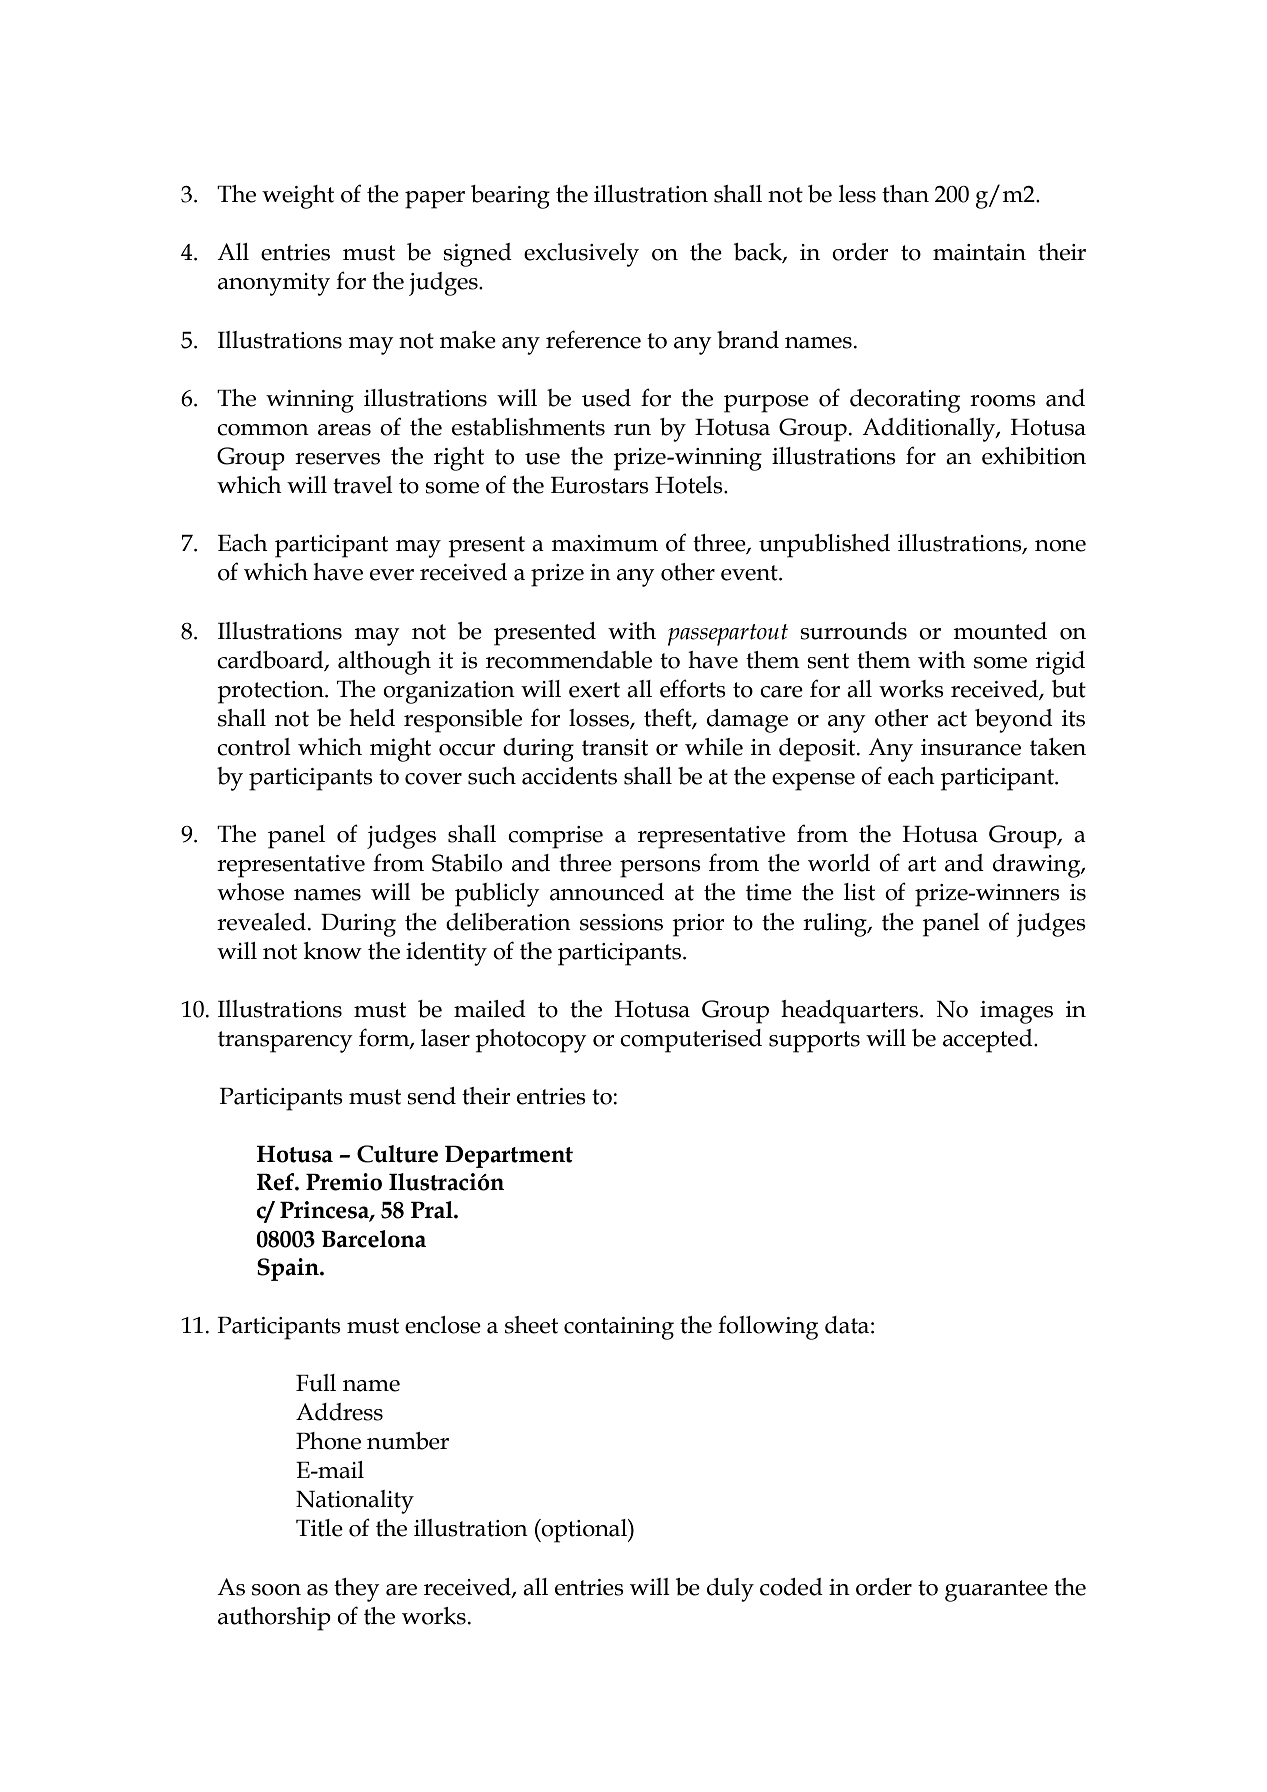 Image resolution: width=1267 pixels, height=1792 pixels. What do you see at coordinates (397, 1154) in the screenshot?
I see `Culture` at bounding box center [397, 1154].
